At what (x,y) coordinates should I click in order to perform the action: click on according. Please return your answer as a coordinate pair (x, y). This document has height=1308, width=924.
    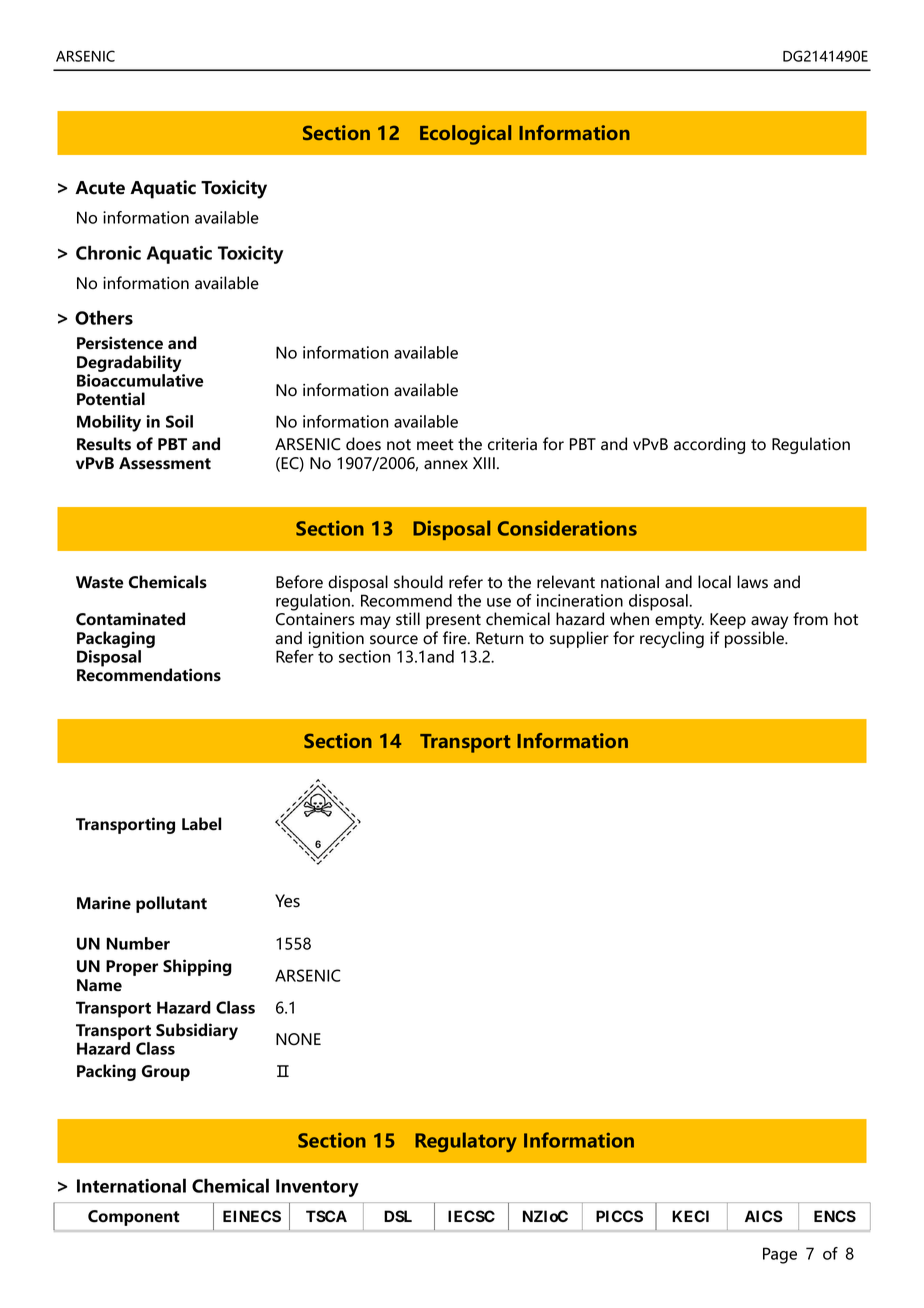
    Looking at the image, I should click on (709, 445).
